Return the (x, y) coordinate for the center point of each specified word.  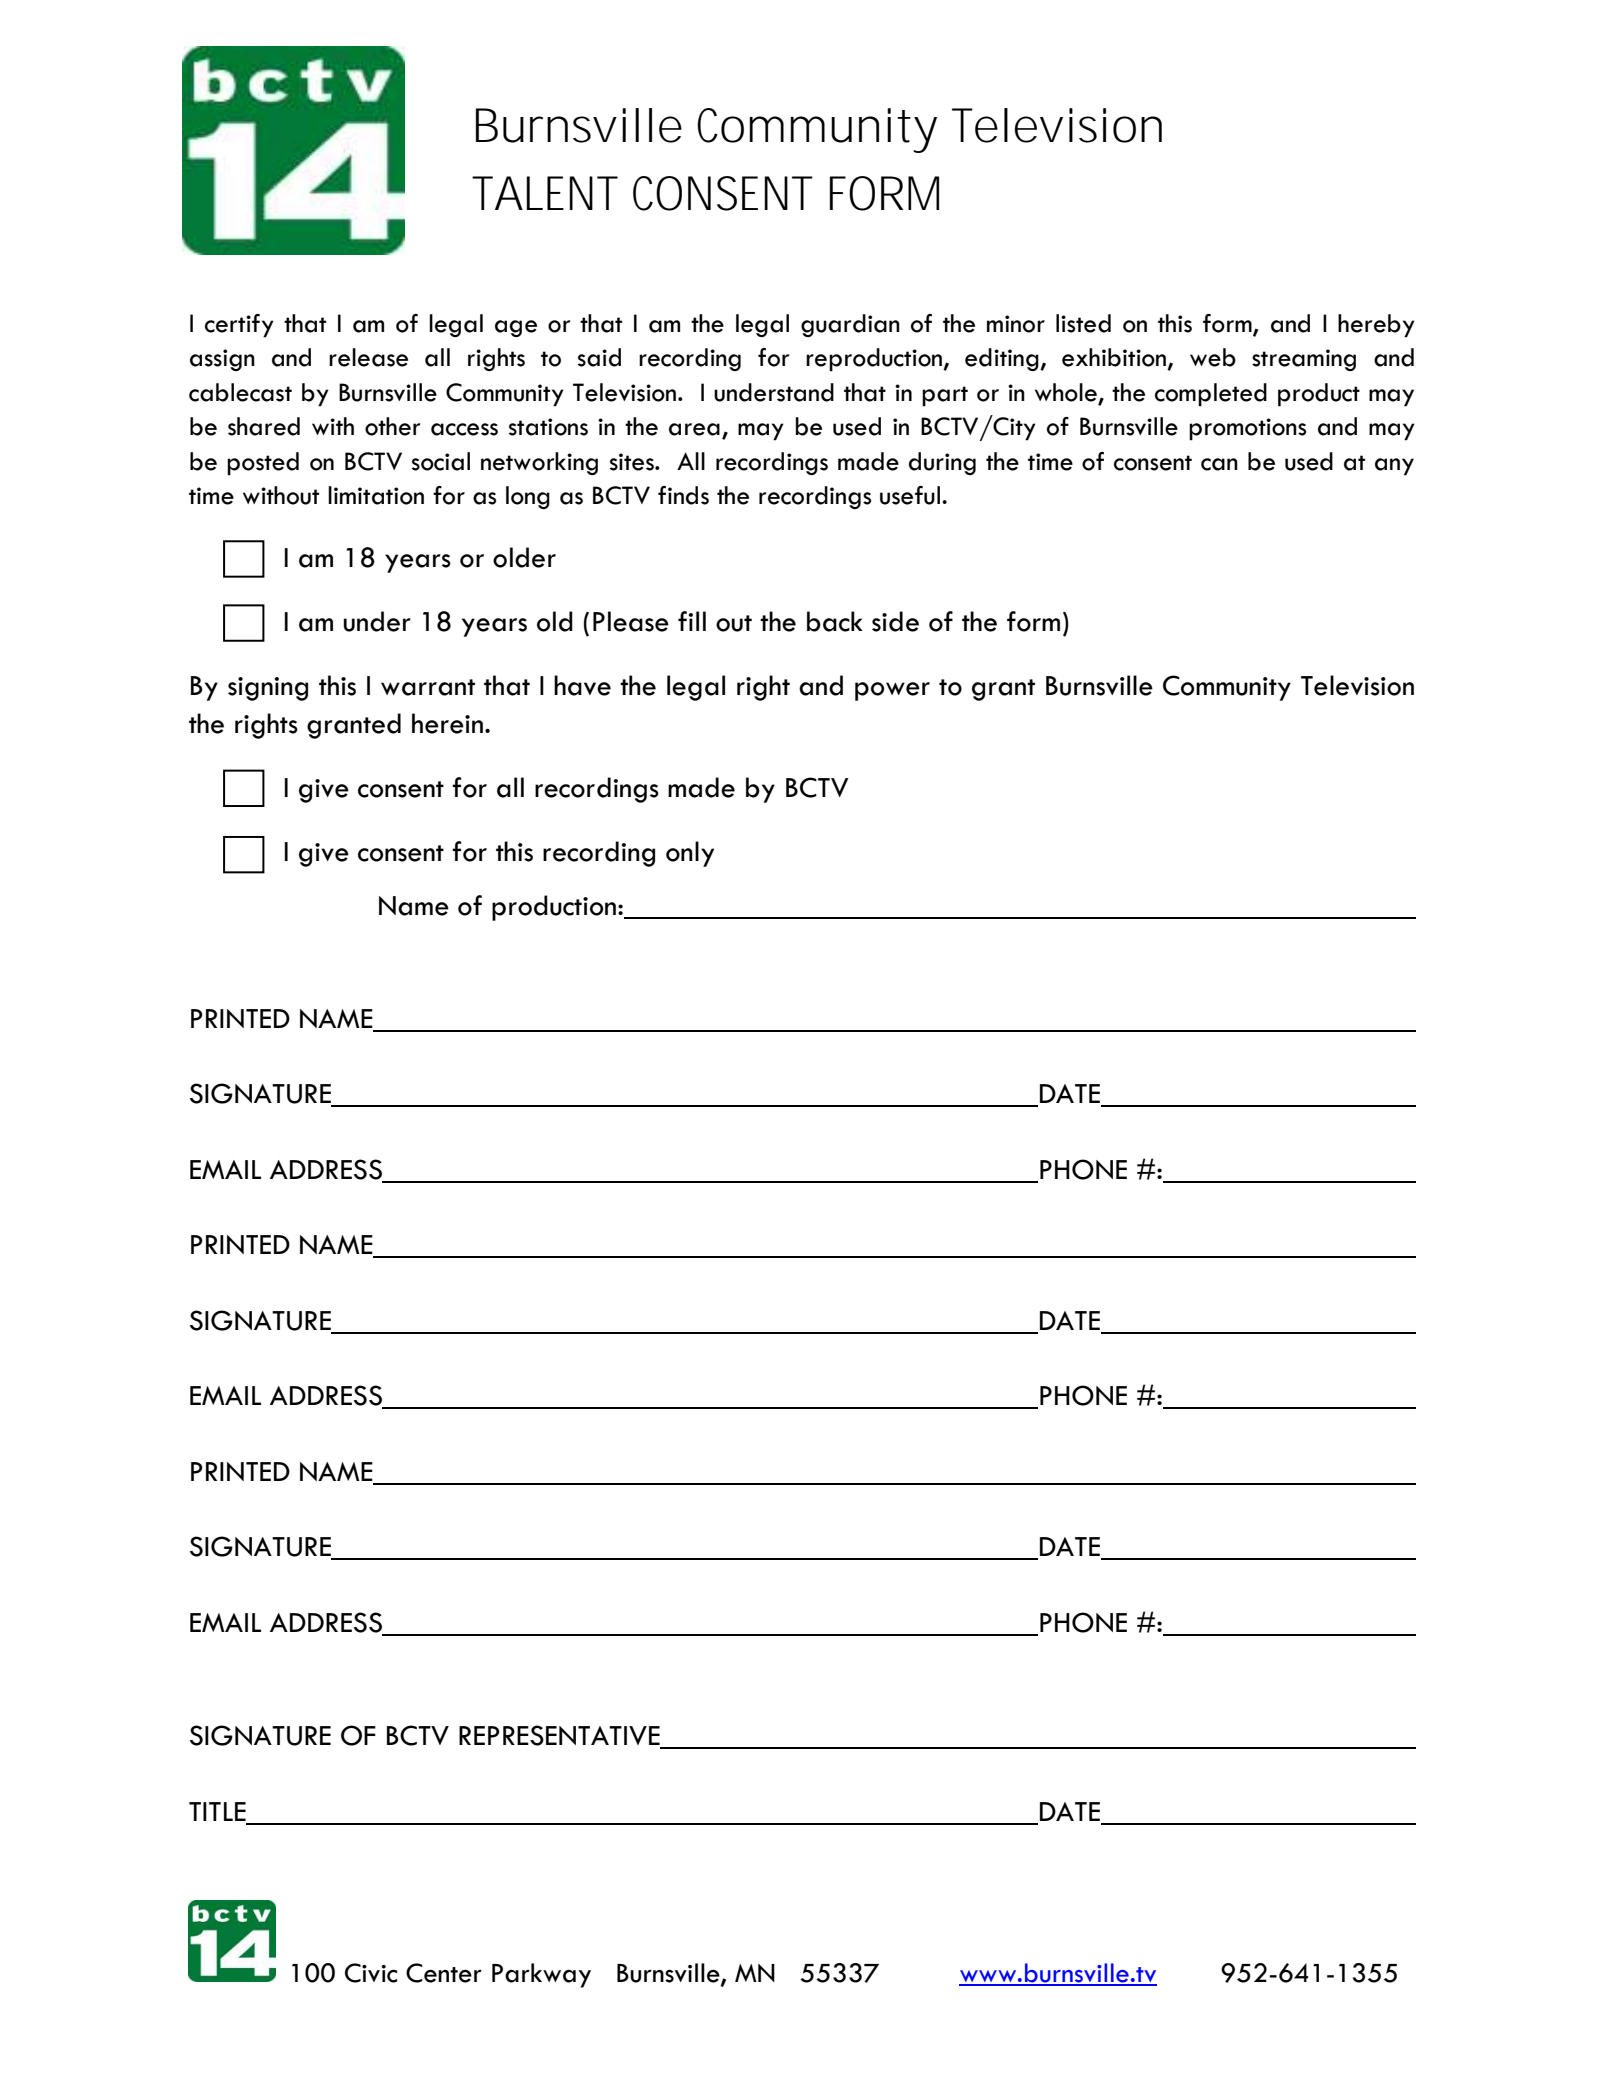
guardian (850, 325)
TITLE (217, 1811)
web (1213, 357)
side (895, 621)
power (892, 691)
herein (447, 723)
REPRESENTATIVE (560, 1736)
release (368, 357)
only (690, 854)
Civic (371, 1973)
